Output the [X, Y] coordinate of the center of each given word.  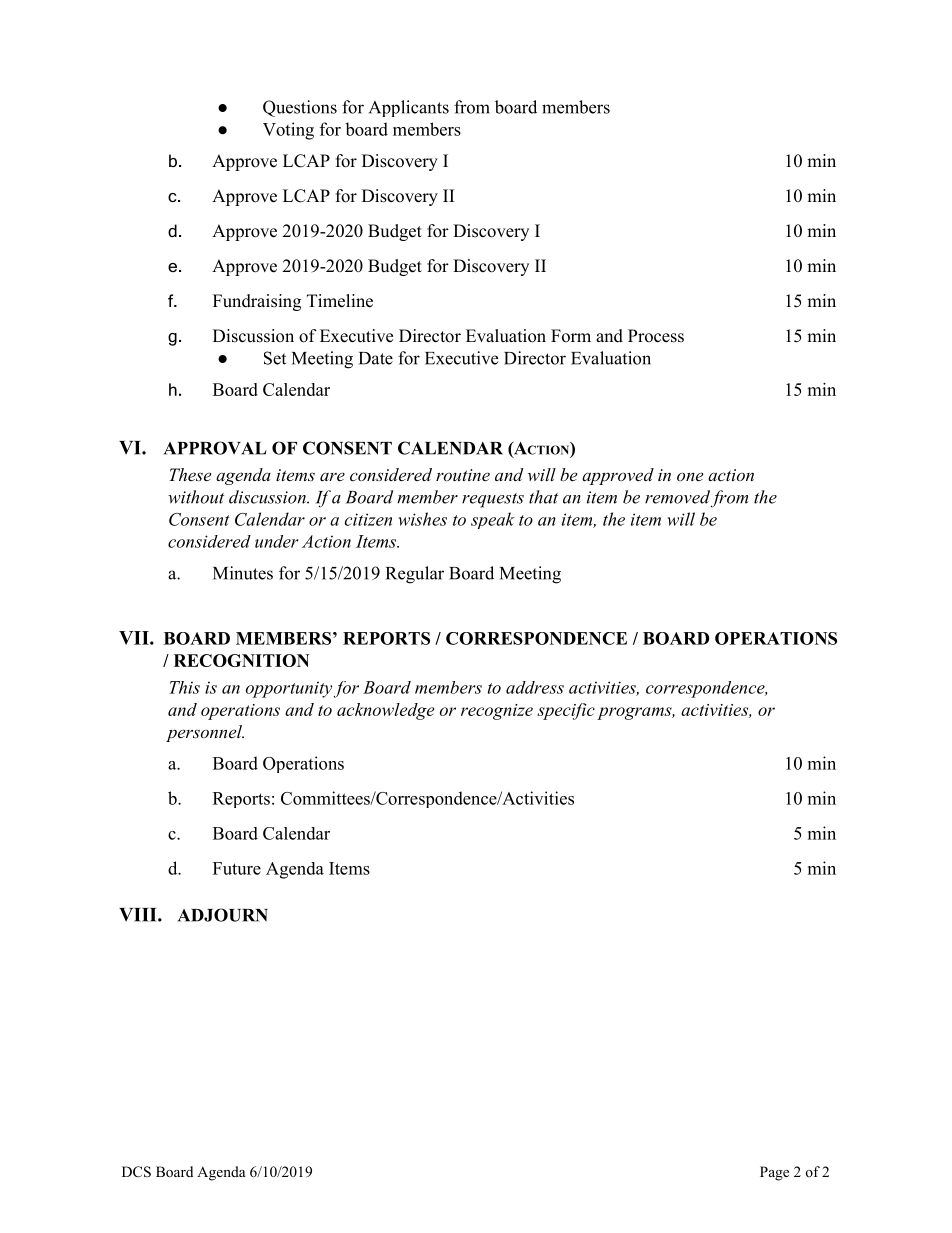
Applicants [409, 108]
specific [566, 711]
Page [774, 1173]
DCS [136, 1172]
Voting [288, 131]
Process [656, 336]
